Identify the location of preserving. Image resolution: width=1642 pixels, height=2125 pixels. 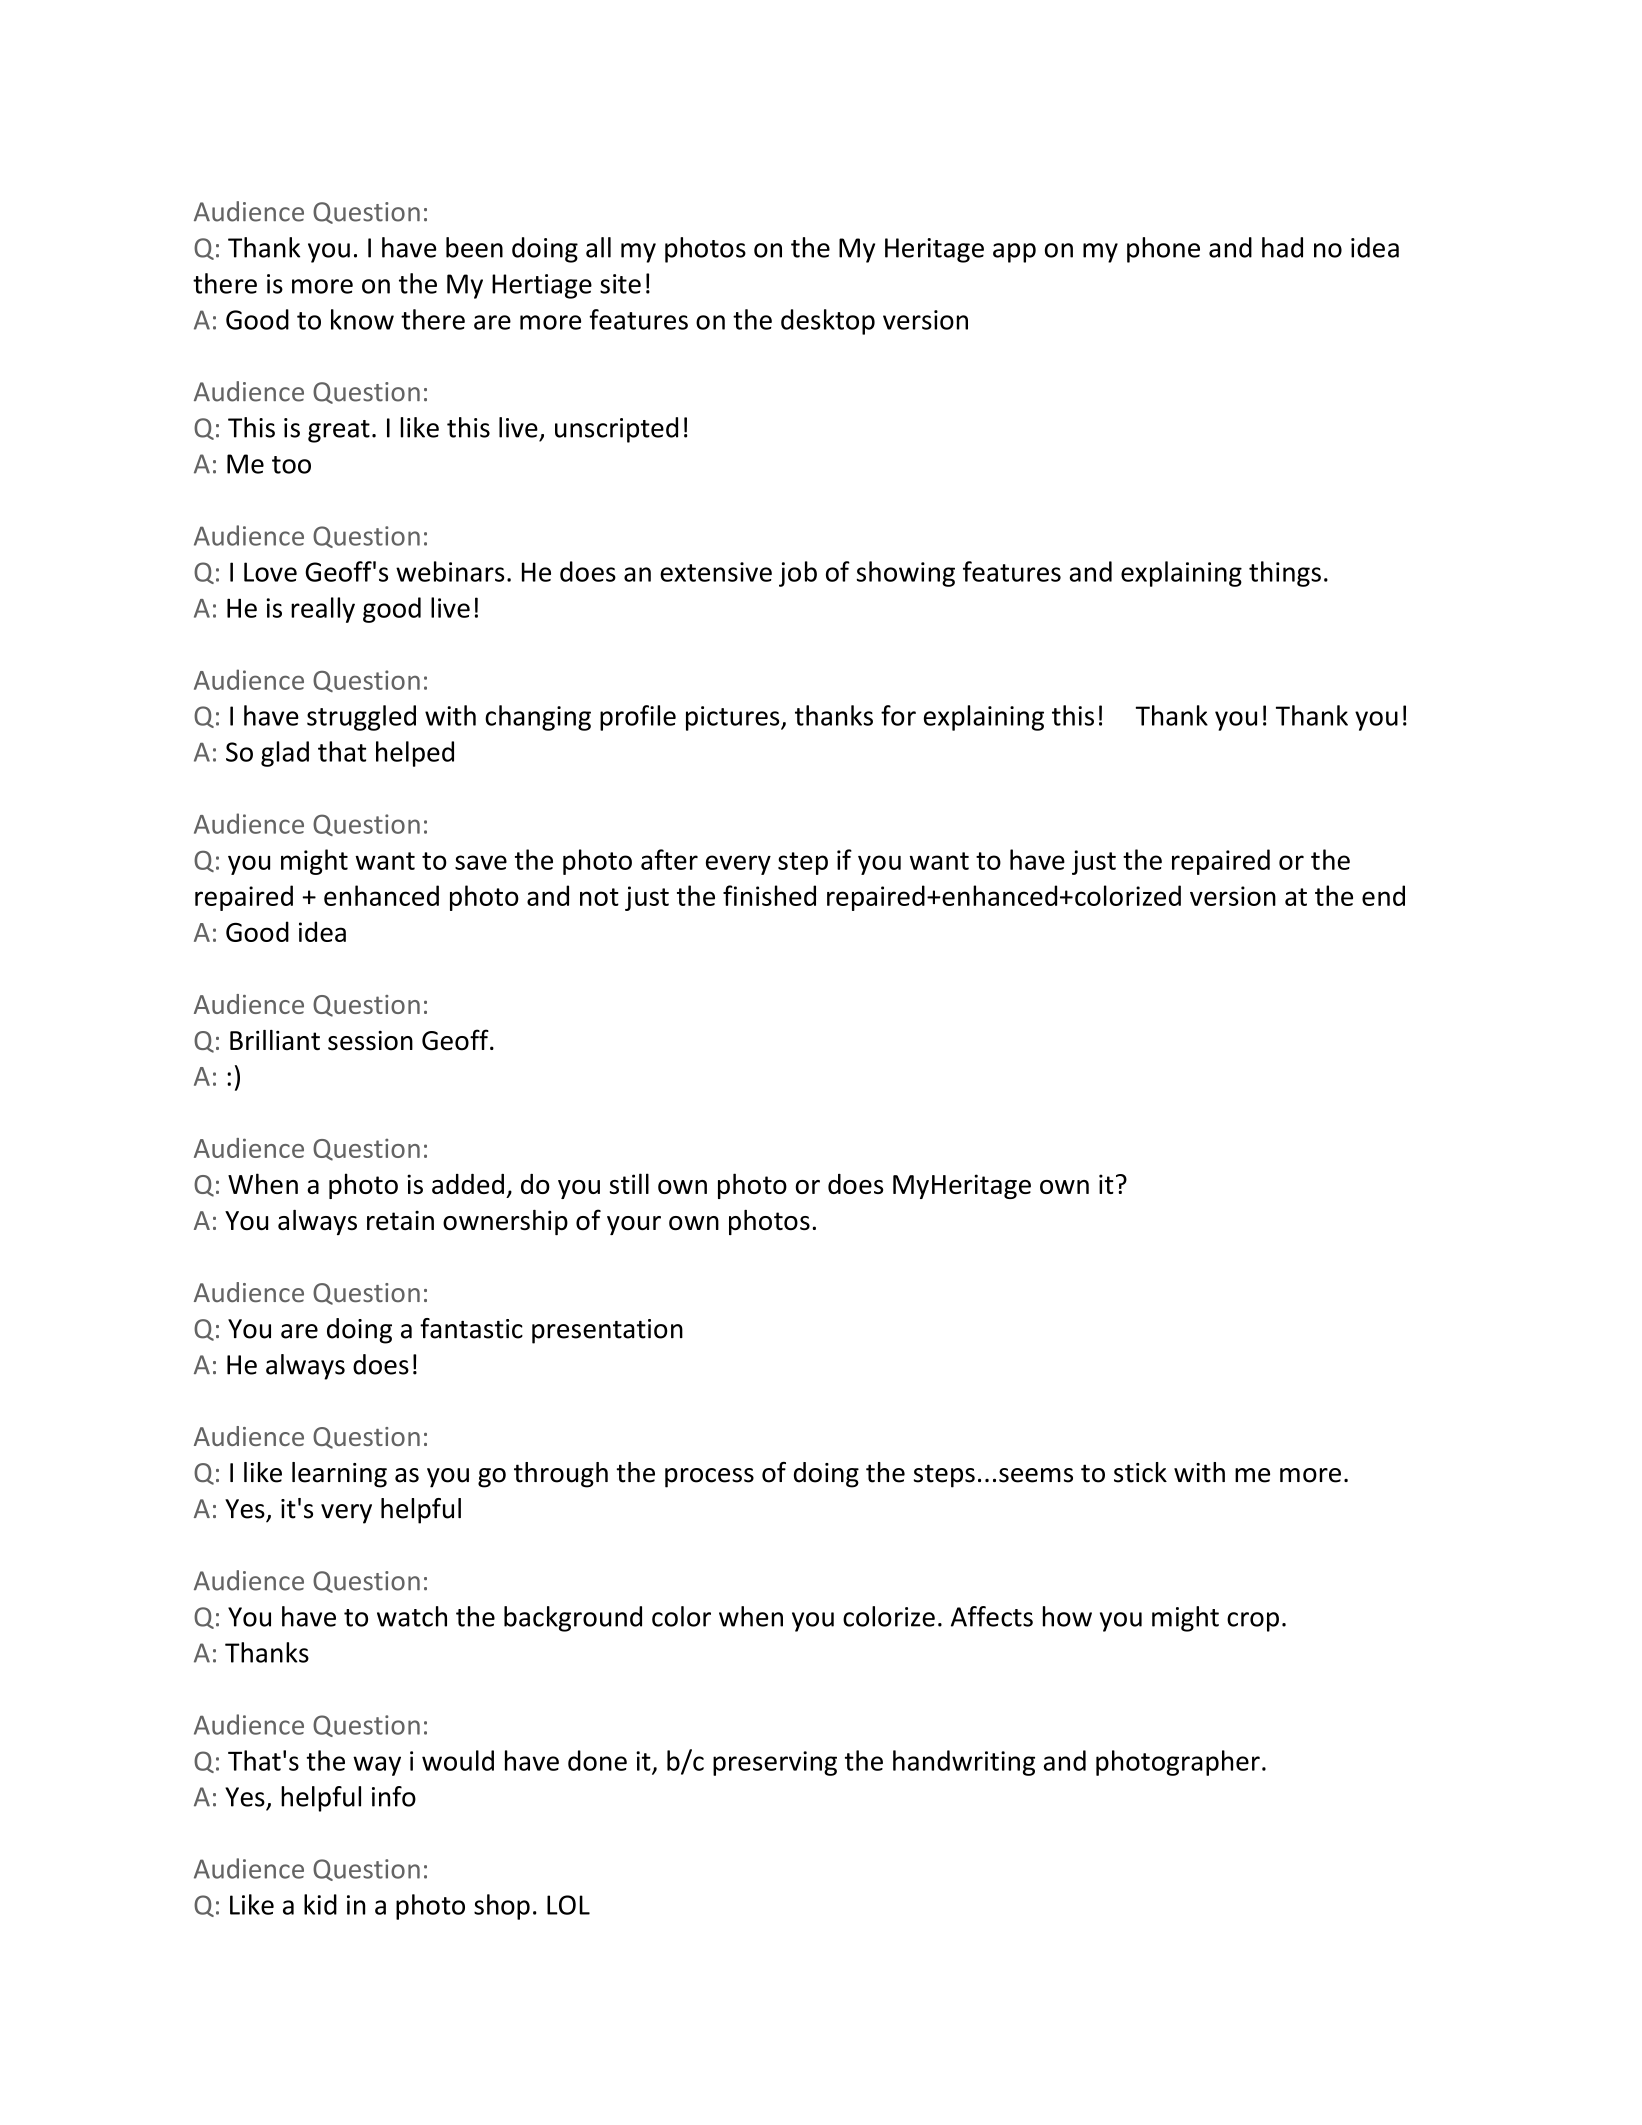
(775, 1763).
